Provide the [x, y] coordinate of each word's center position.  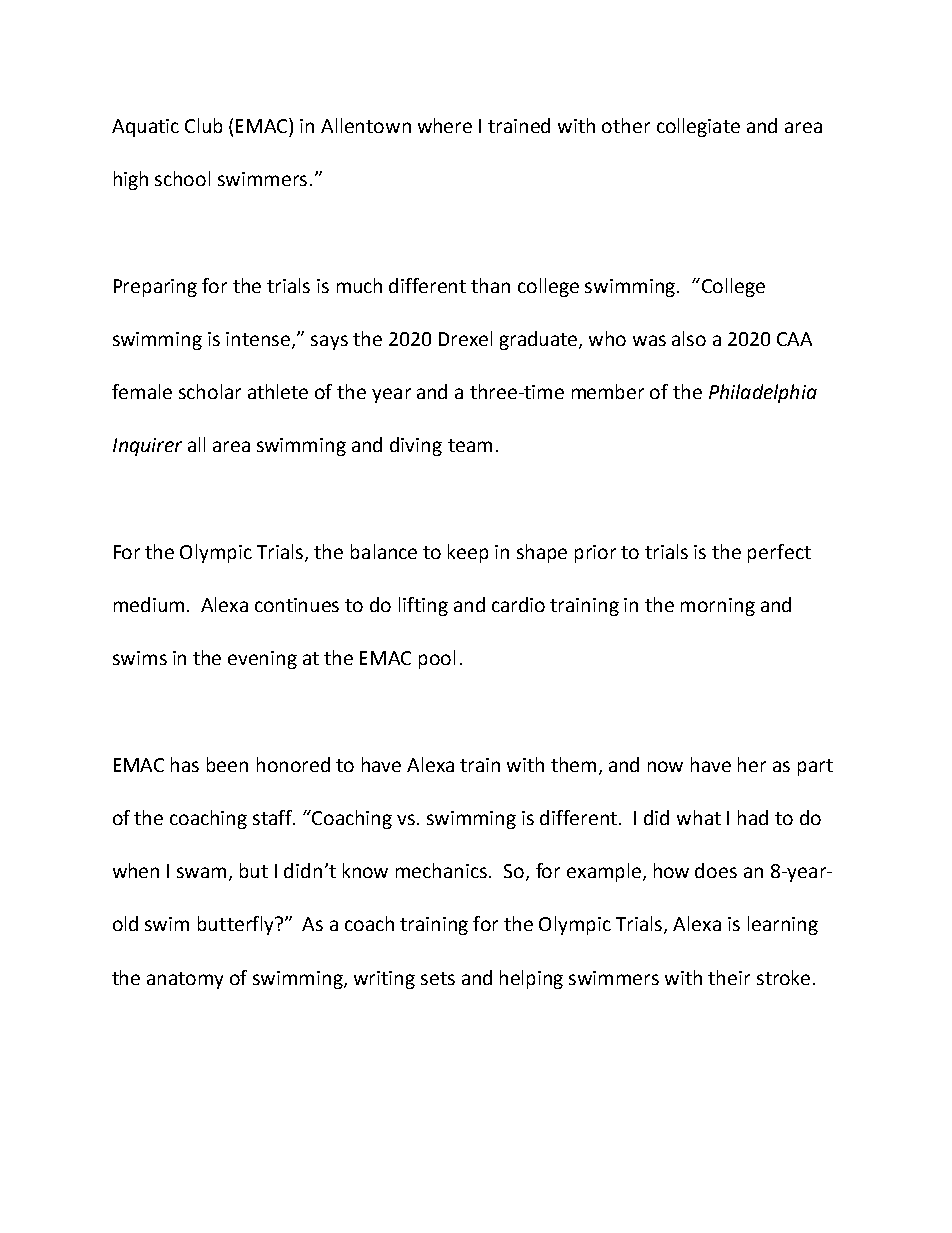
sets [438, 978]
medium [149, 604]
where [445, 125]
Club [203, 125]
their [729, 977]
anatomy [185, 980]
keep [468, 553]
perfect [779, 553]
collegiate [698, 127]
